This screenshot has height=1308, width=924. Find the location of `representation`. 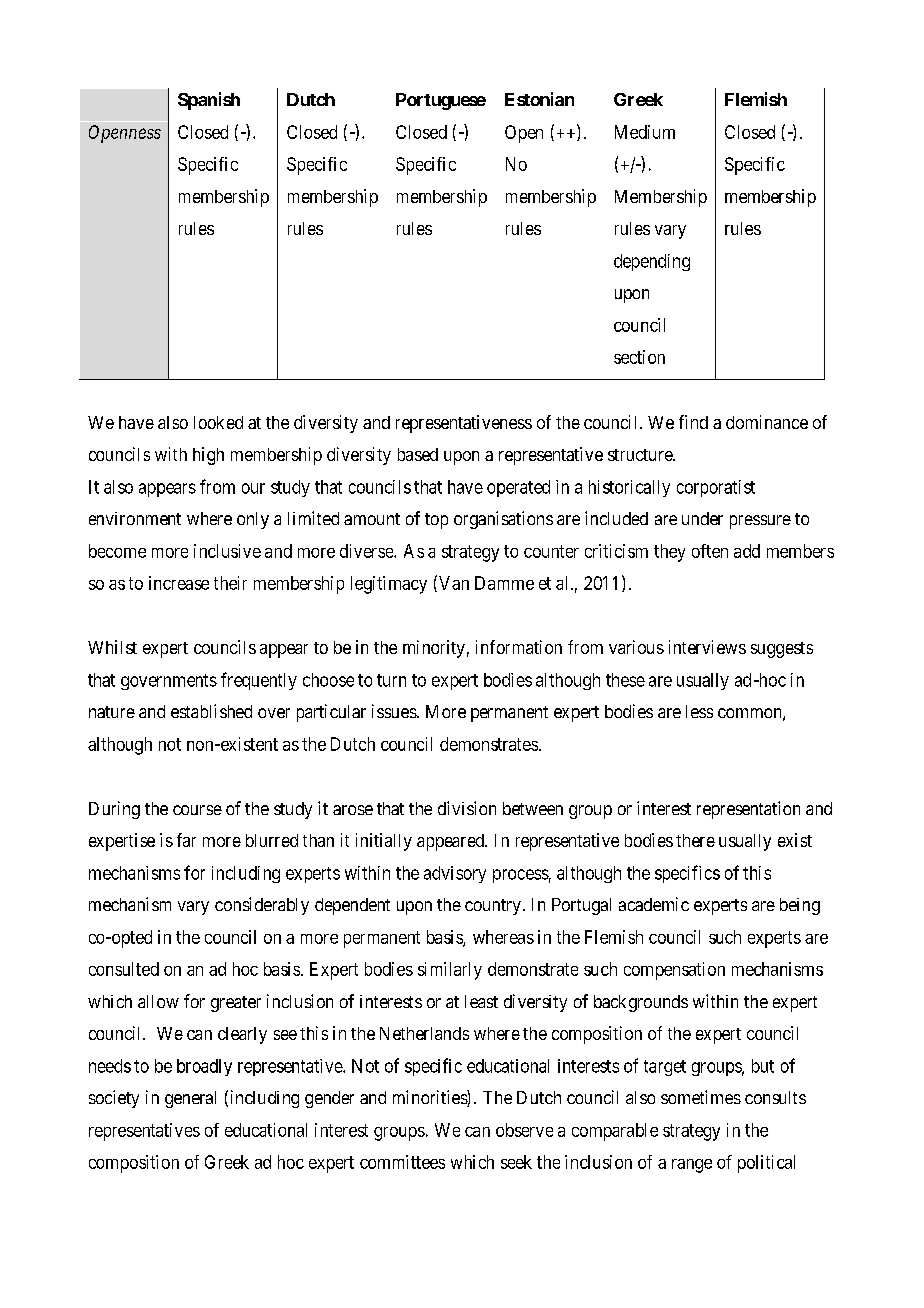

representation is located at coordinates (748, 810).
